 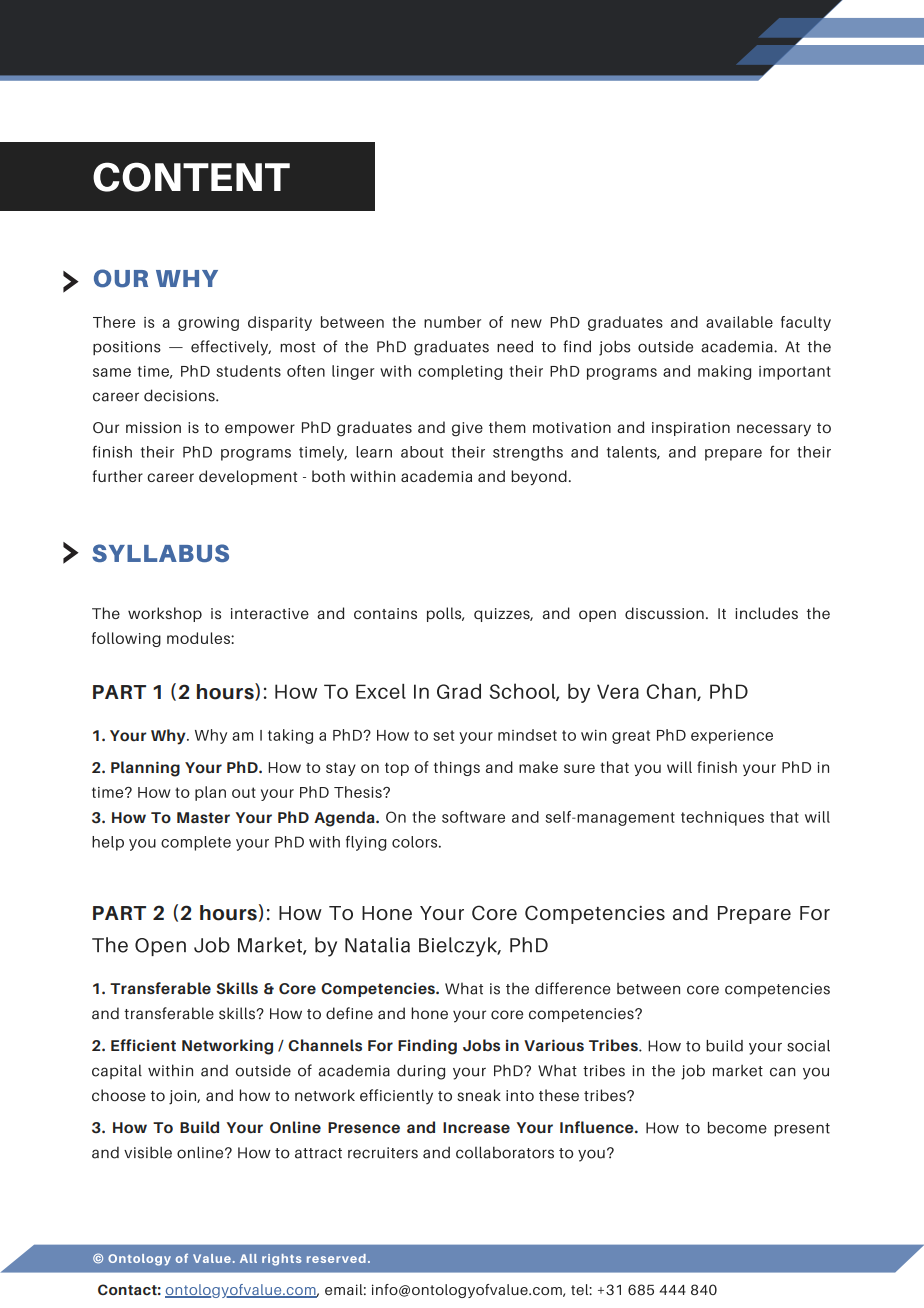 What do you see at coordinates (452, 322) in the screenshot?
I see `number` at bounding box center [452, 322].
